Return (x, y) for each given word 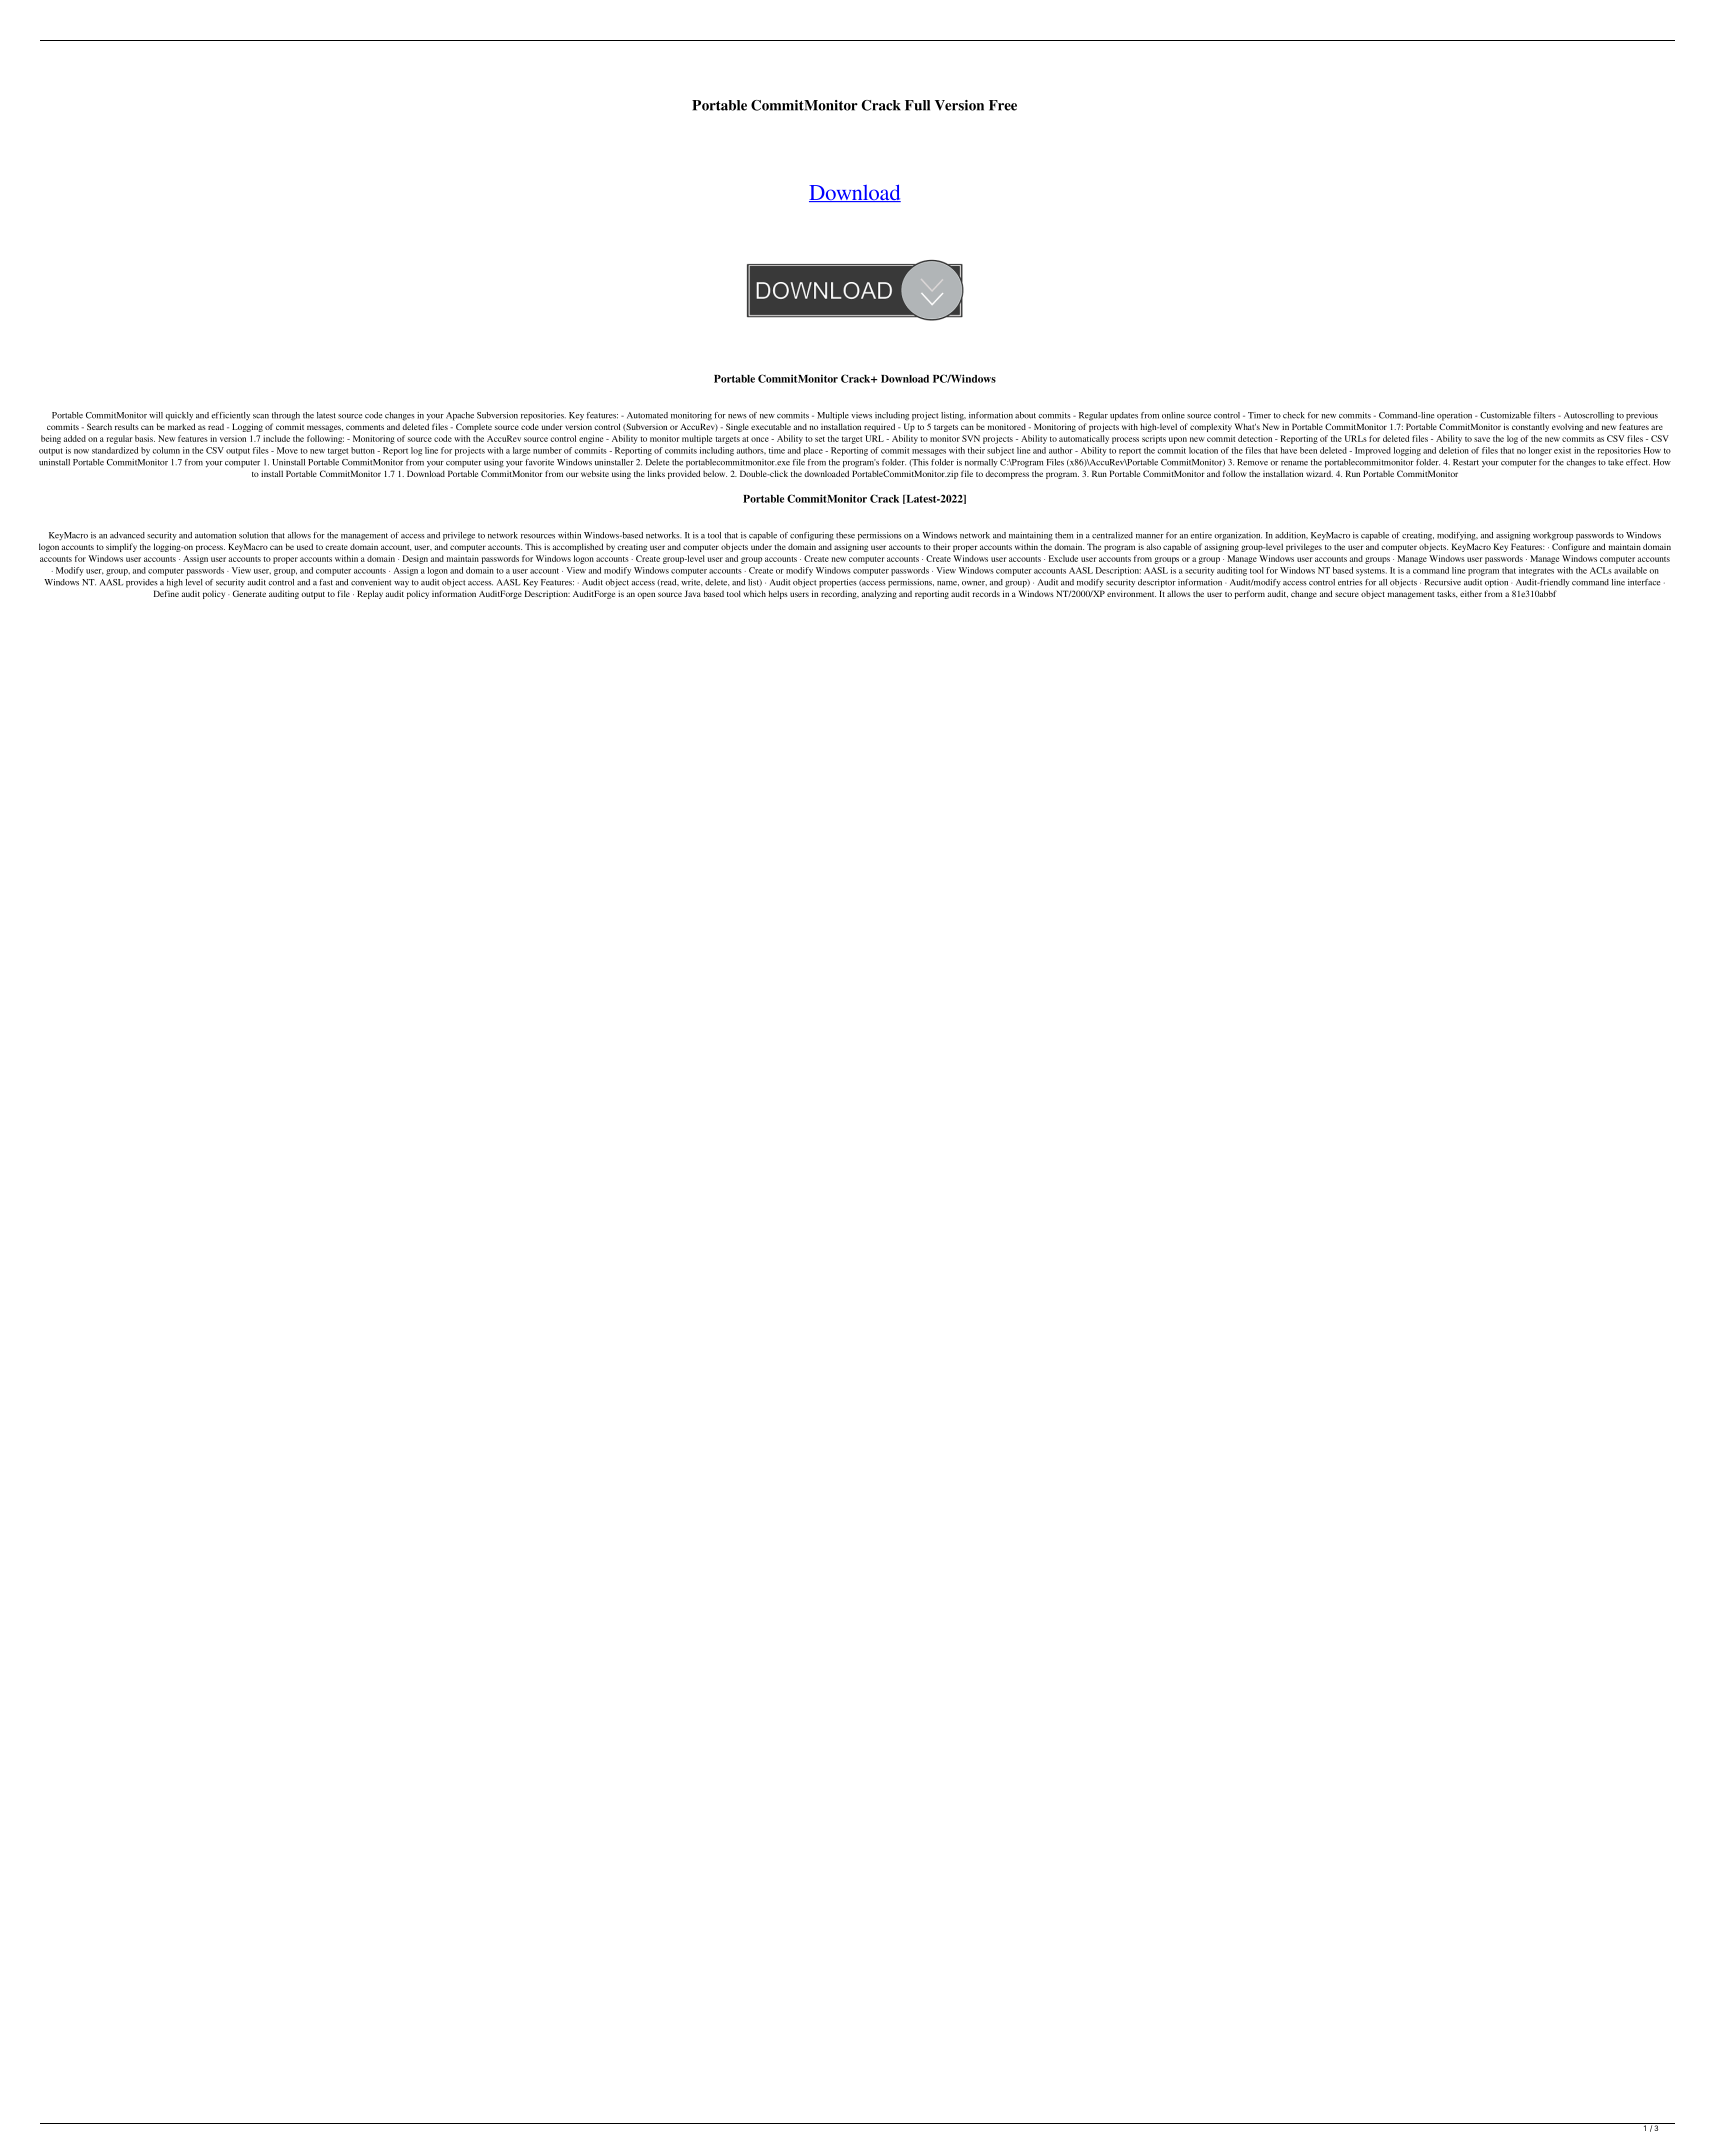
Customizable (1505, 415)
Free (1003, 105)
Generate (249, 593)
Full (917, 105)
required (879, 427)
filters (1545, 415)
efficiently (230, 416)
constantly (1530, 427)
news (737, 416)
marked (181, 426)
